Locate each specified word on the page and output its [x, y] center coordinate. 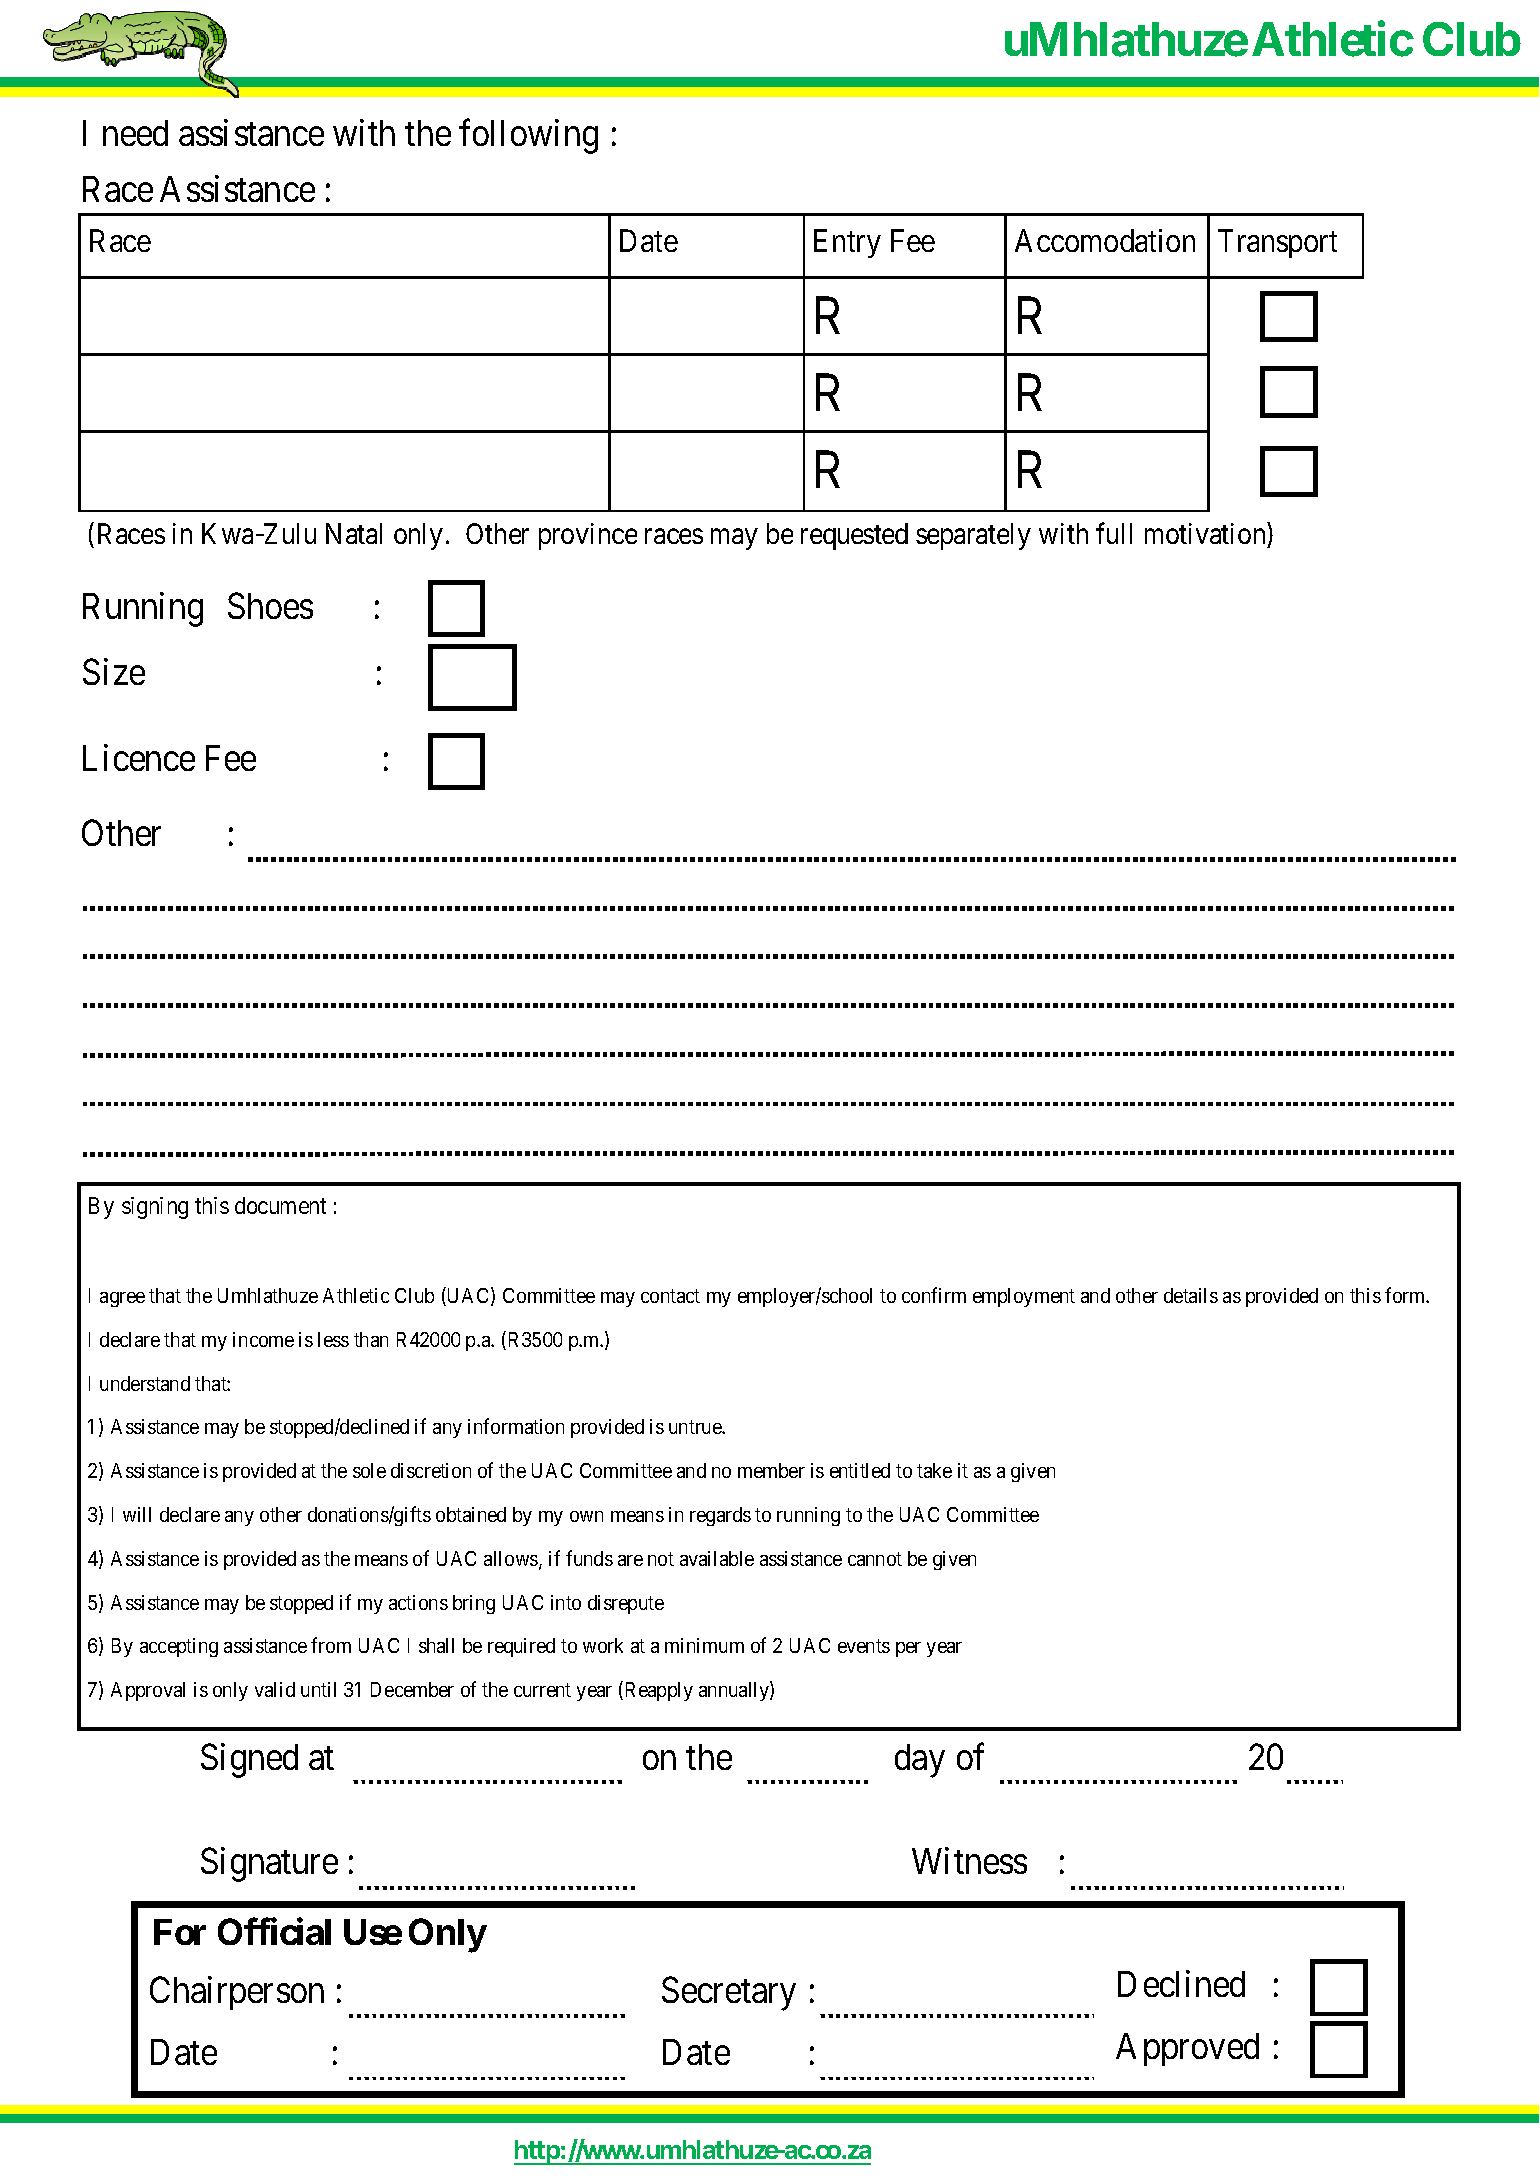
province [588, 536]
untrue [696, 1427]
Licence [139, 757]
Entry [847, 243]
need [135, 133]
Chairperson [237, 1993]
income [263, 1339]
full [1114, 533]
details [1191, 1295]
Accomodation [1105, 240]
